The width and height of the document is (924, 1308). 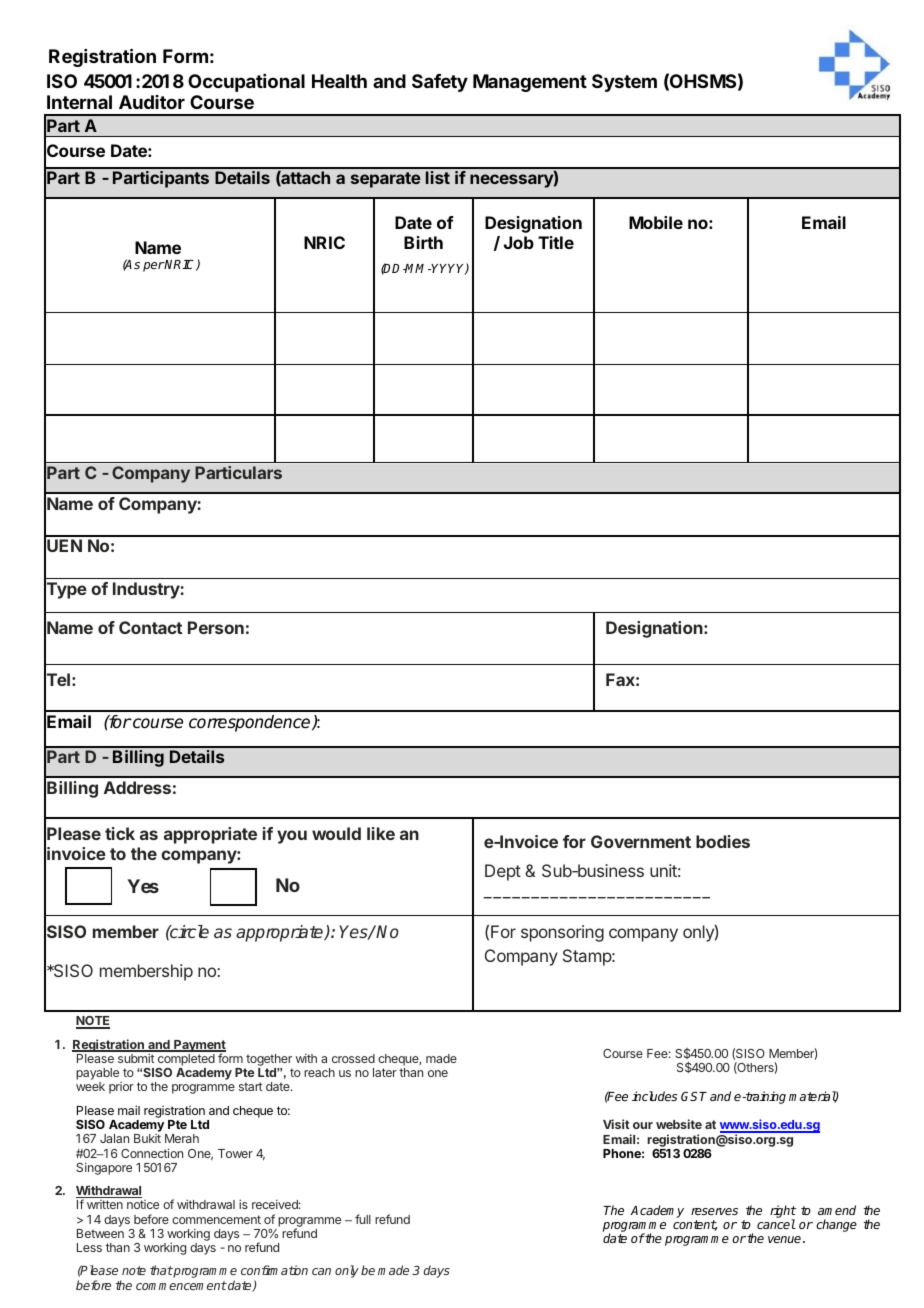 I want to click on Auditor, so click(x=152, y=102).
